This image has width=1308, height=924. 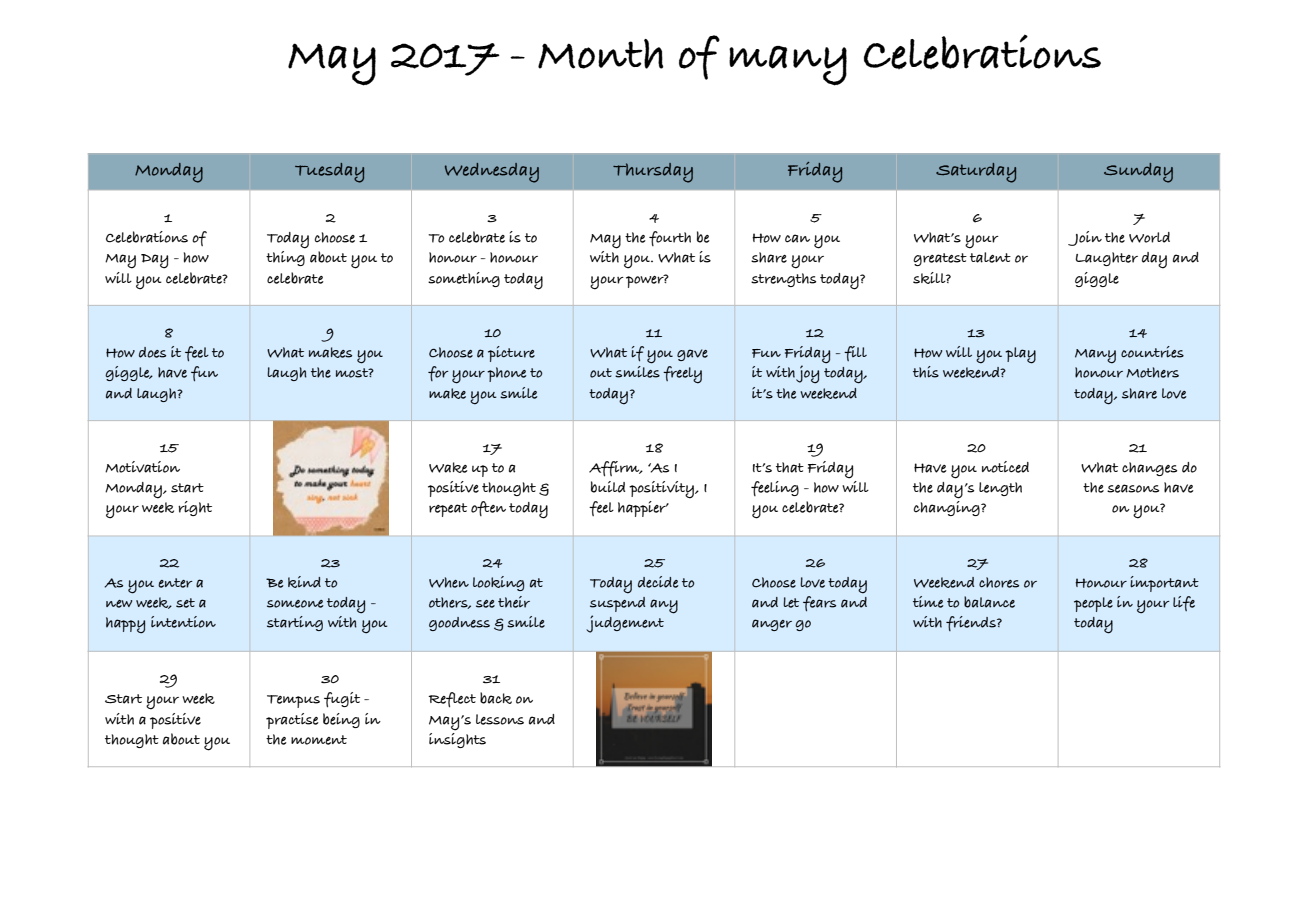 What do you see at coordinates (999, 582) in the image?
I see `chores` at bounding box center [999, 582].
